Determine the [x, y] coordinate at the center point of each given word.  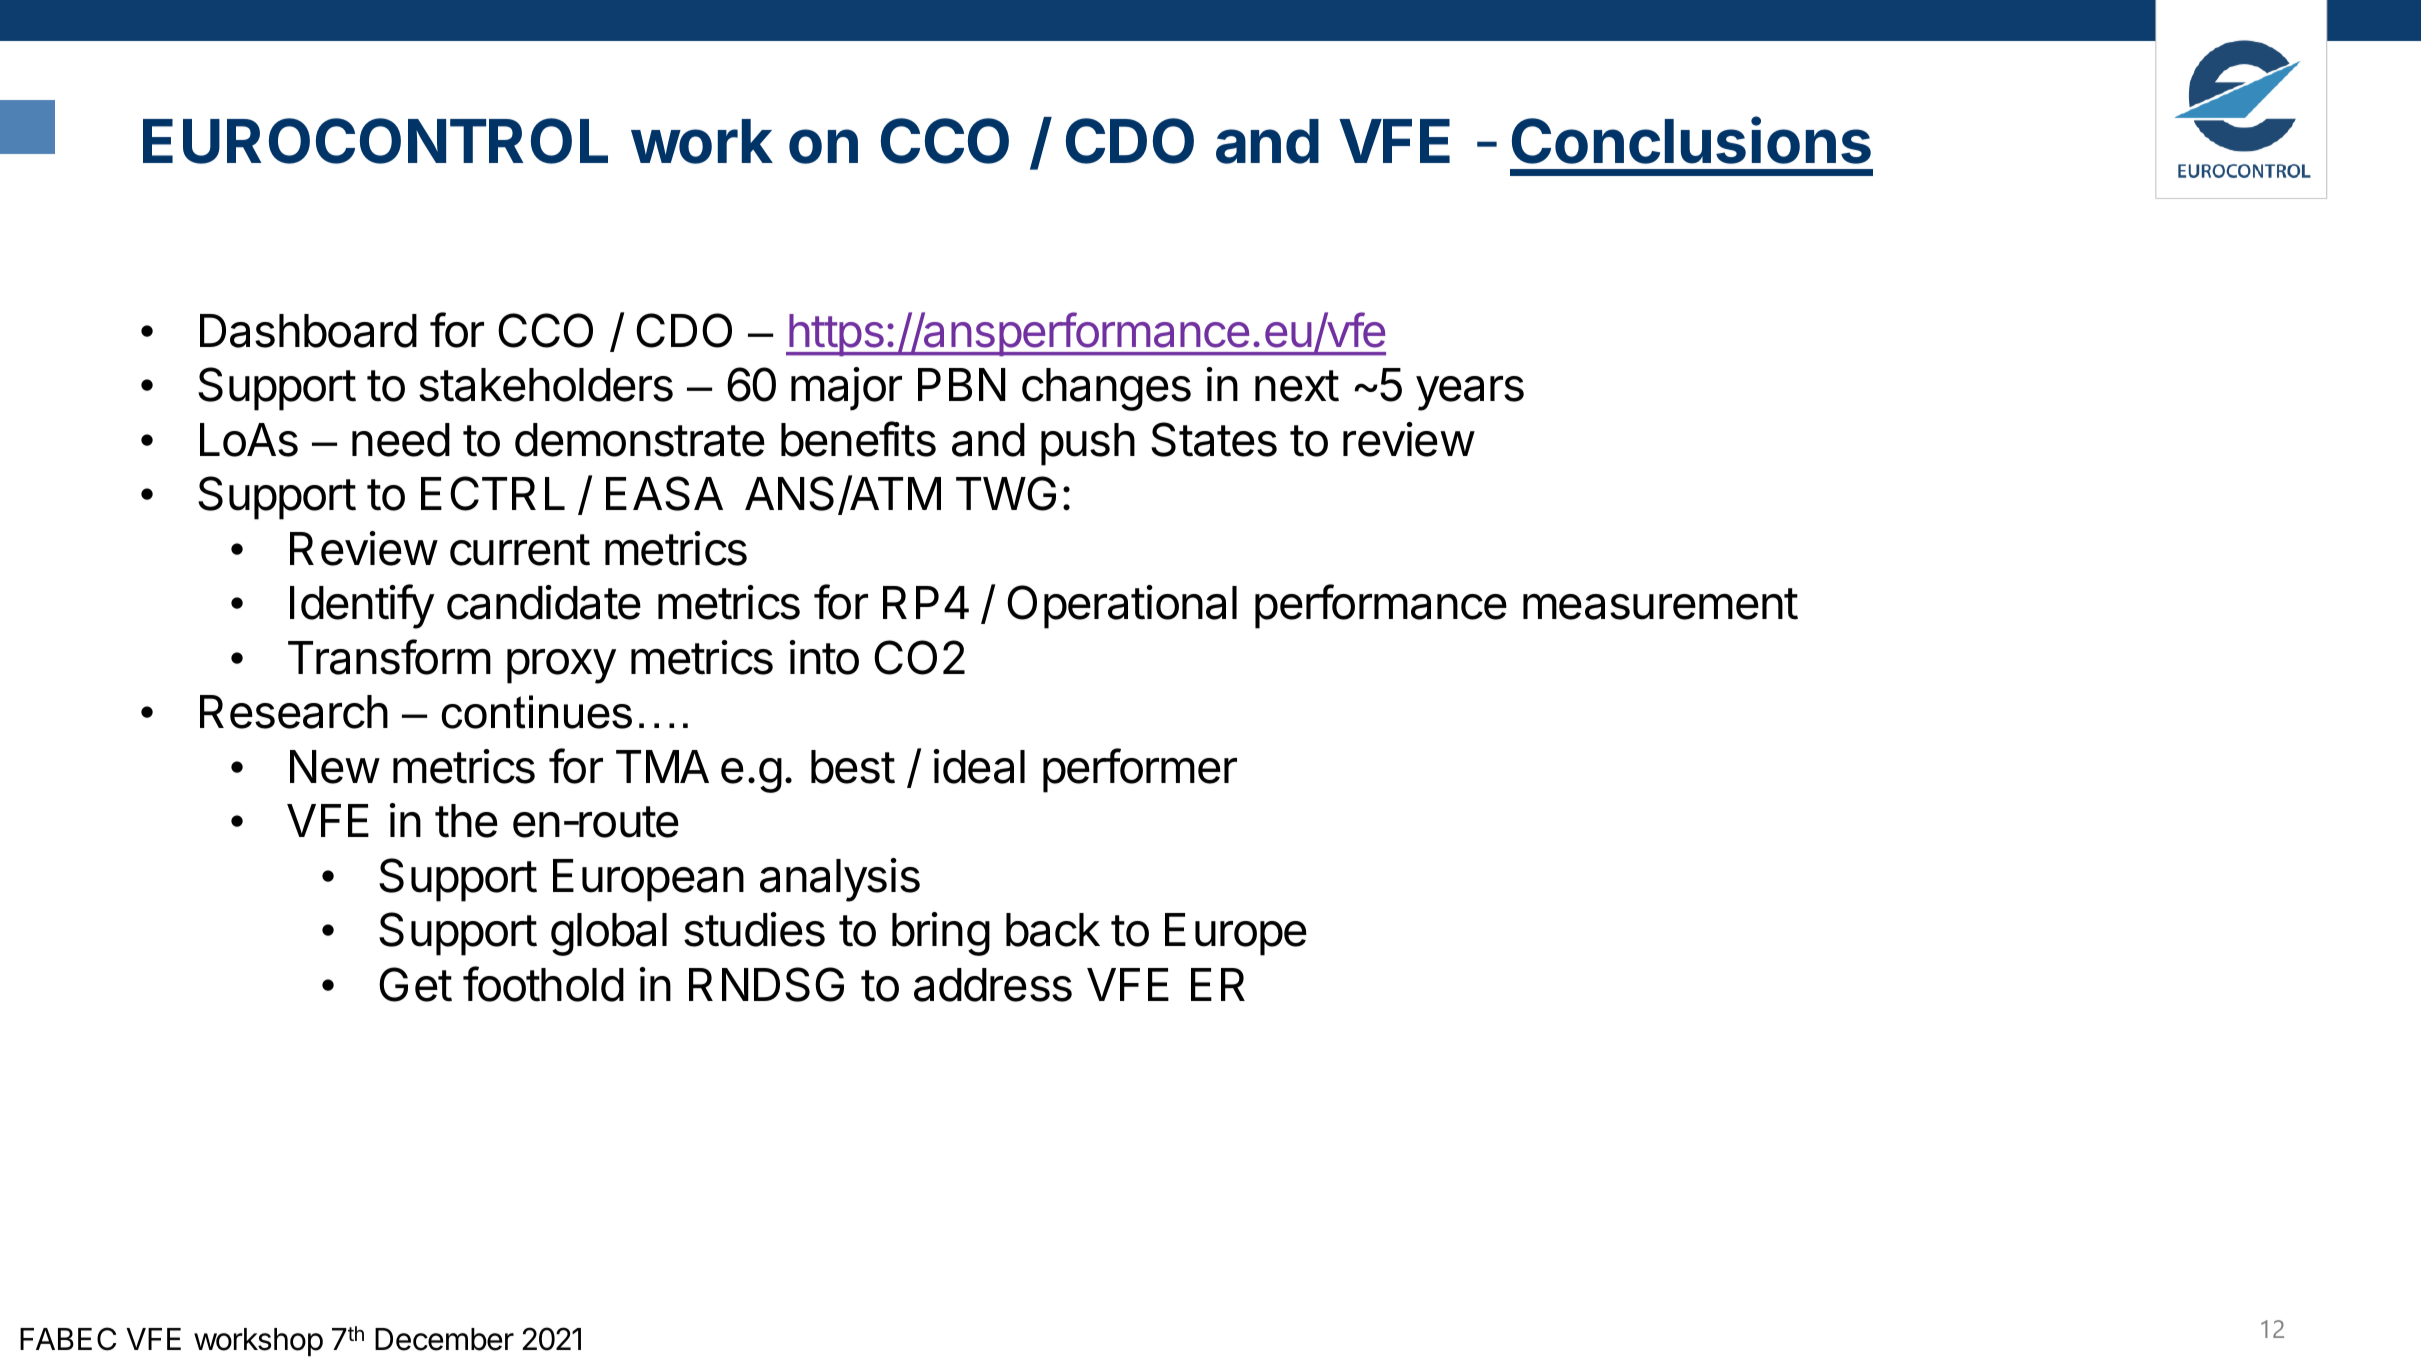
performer [1140, 770]
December [444, 1339]
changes [1106, 389]
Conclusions [1691, 140]
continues [536, 712]
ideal [979, 766]
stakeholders [546, 385]
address [993, 985]
